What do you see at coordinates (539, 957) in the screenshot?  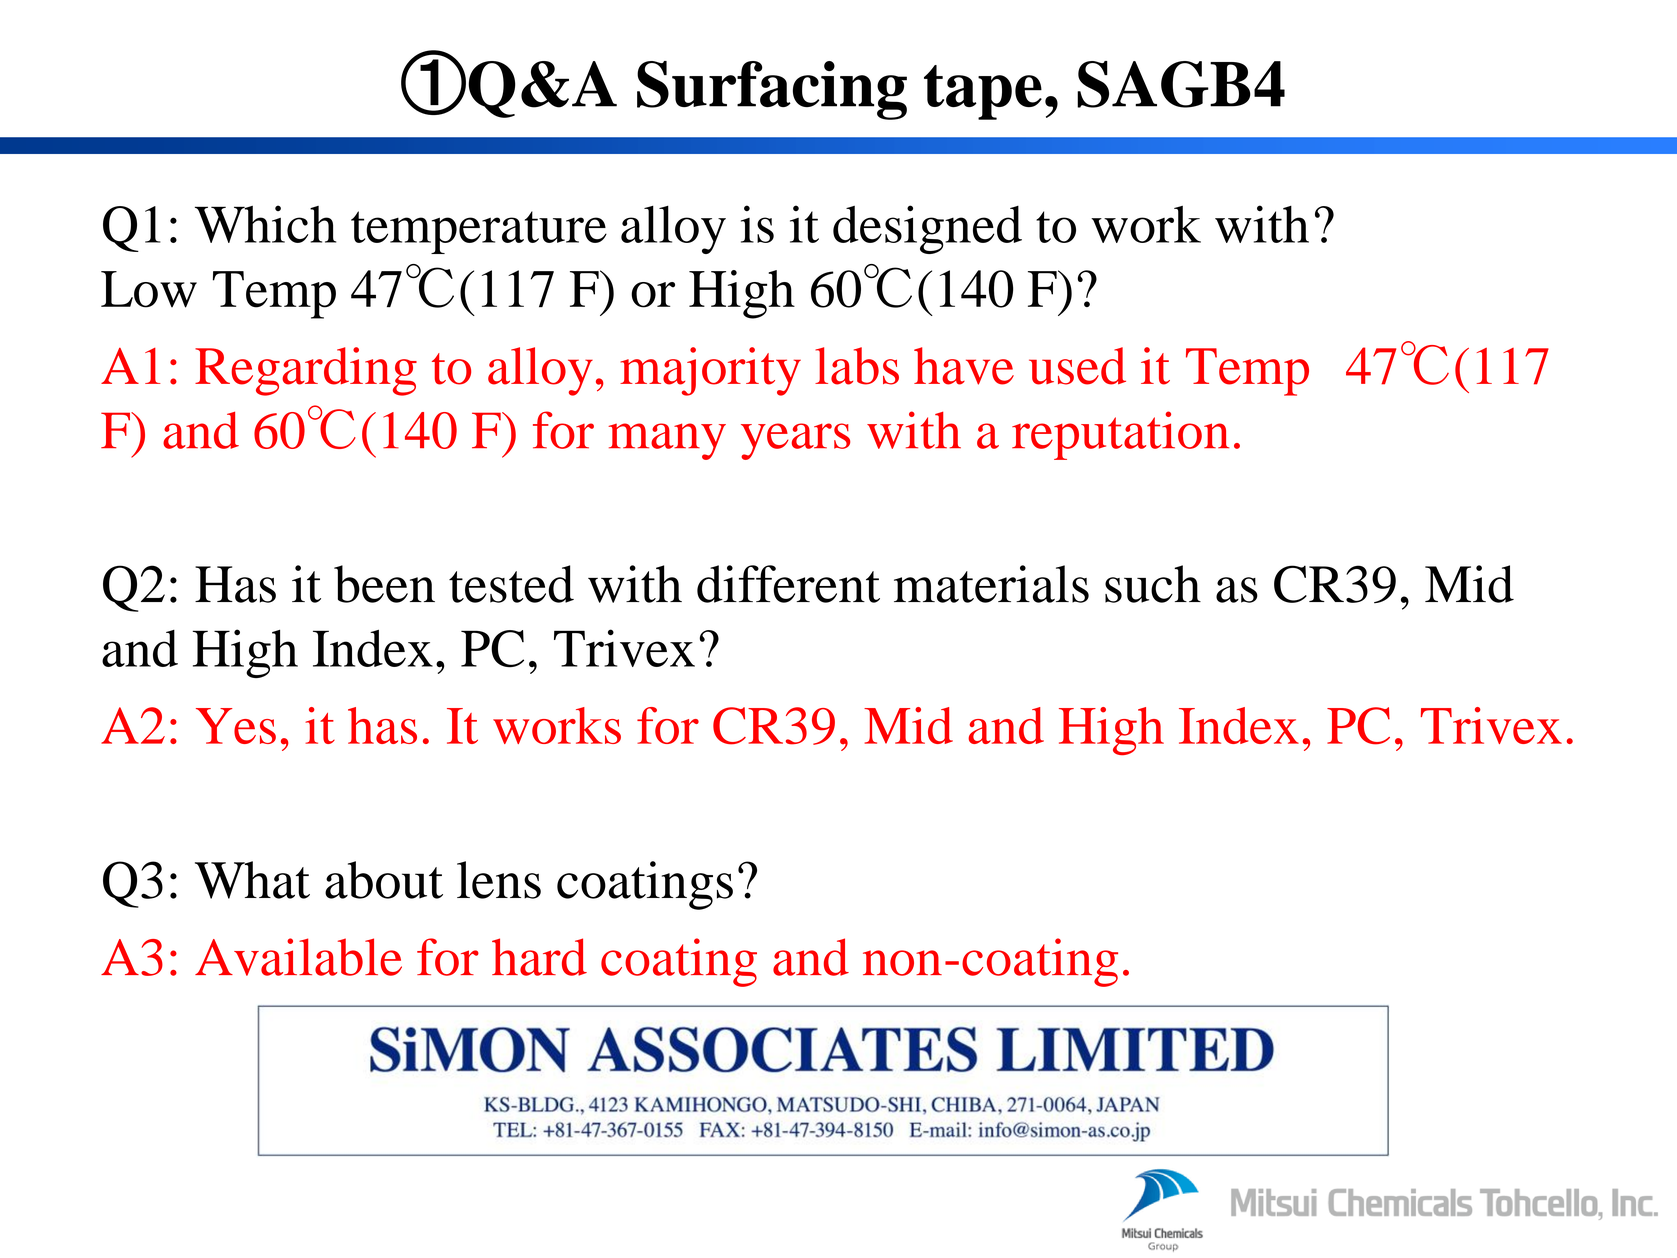 I see `hard` at bounding box center [539, 957].
